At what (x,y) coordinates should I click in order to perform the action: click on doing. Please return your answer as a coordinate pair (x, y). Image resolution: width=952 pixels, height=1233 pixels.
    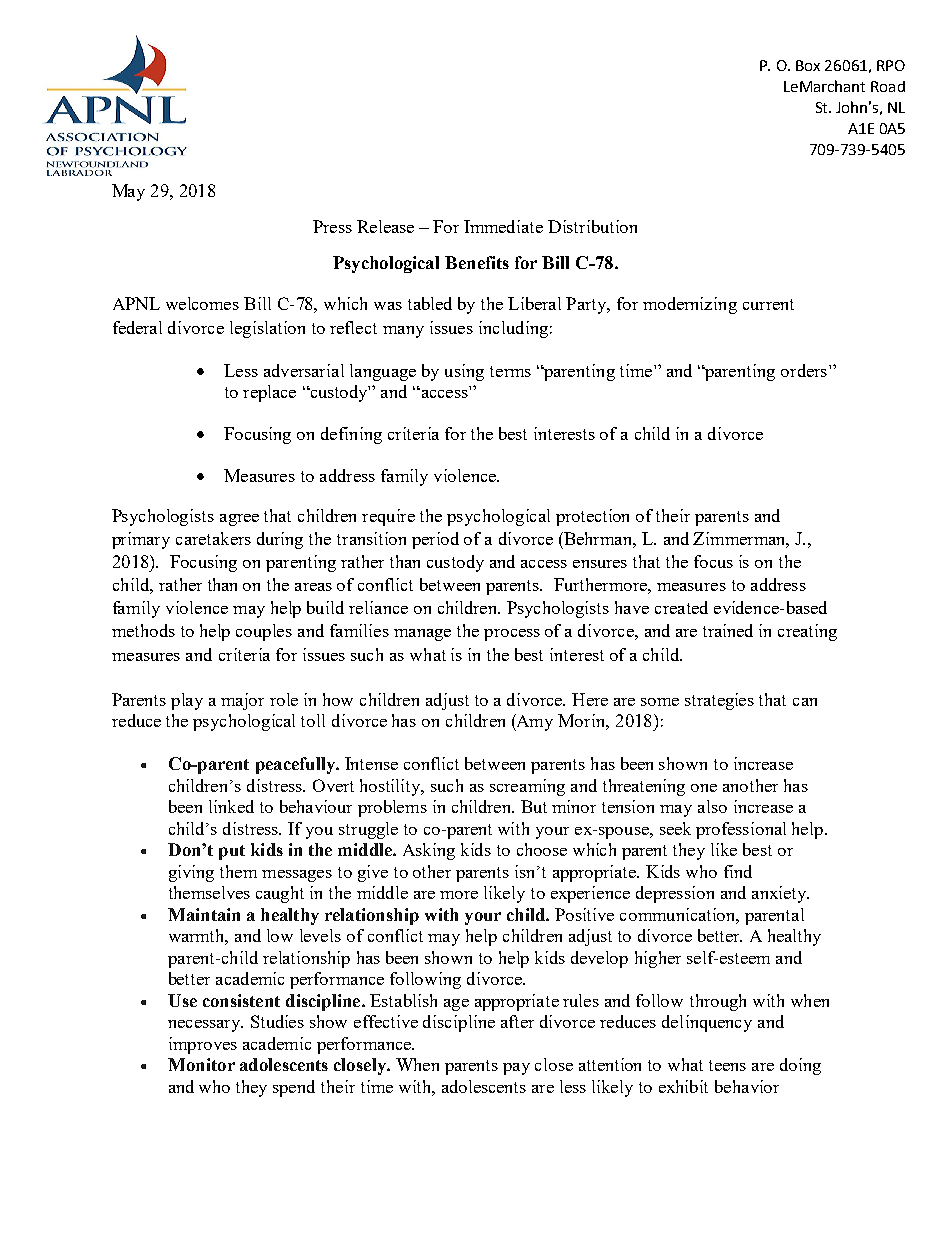
    Looking at the image, I should click on (800, 1066).
